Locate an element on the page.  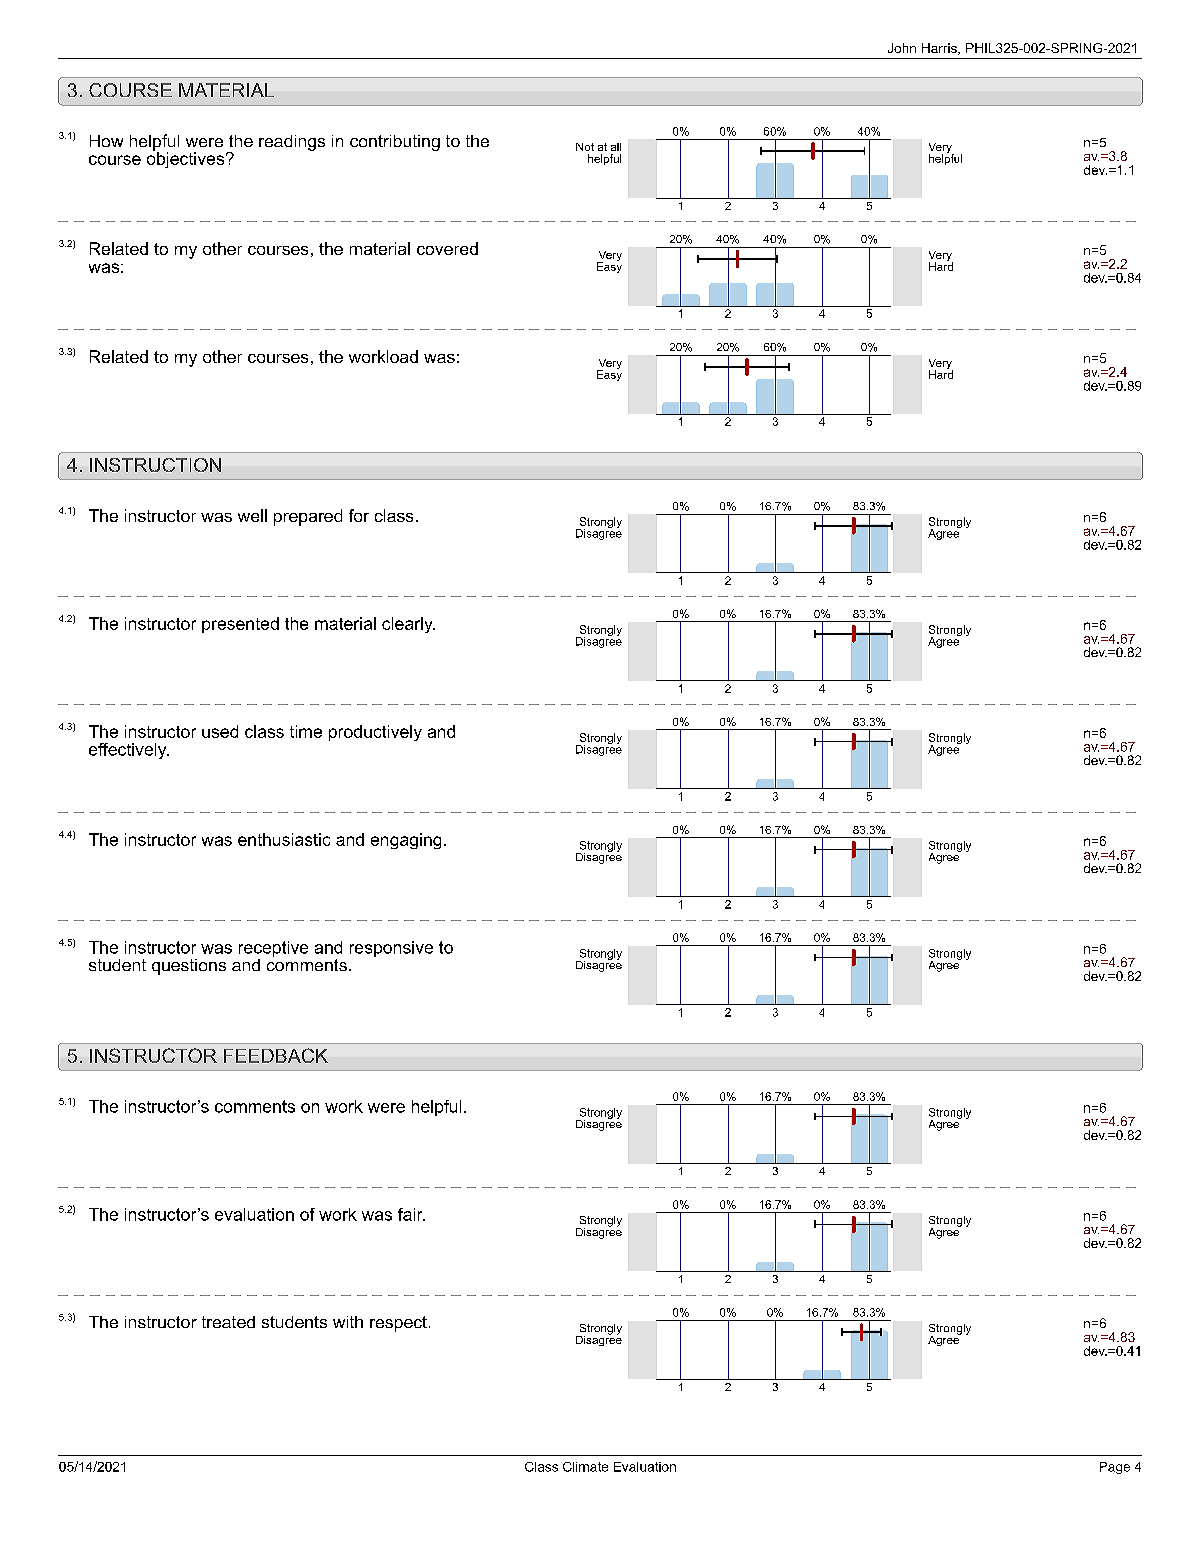
used is located at coordinates (220, 731).
